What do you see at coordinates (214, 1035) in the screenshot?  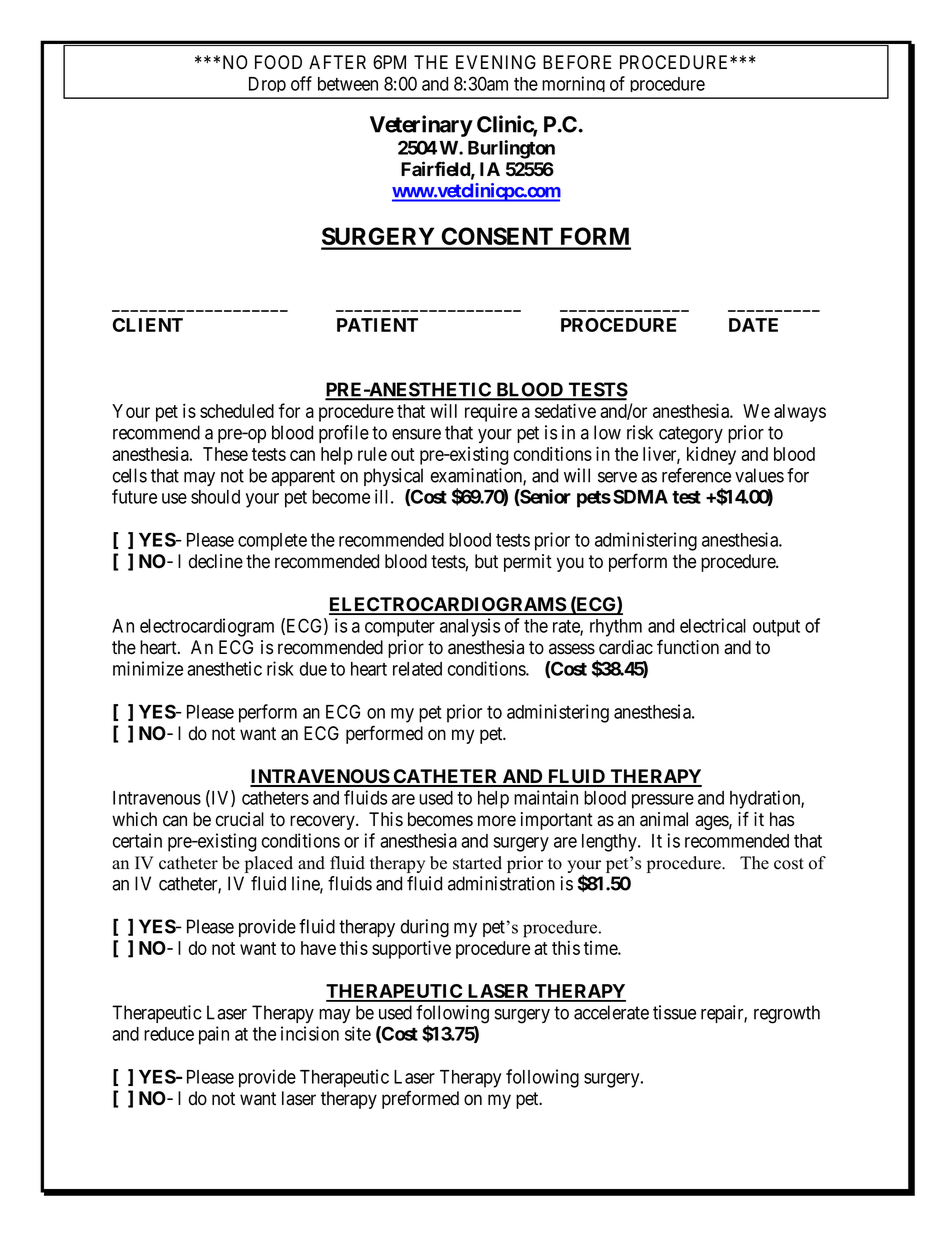 I see `pain` at bounding box center [214, 1035].
